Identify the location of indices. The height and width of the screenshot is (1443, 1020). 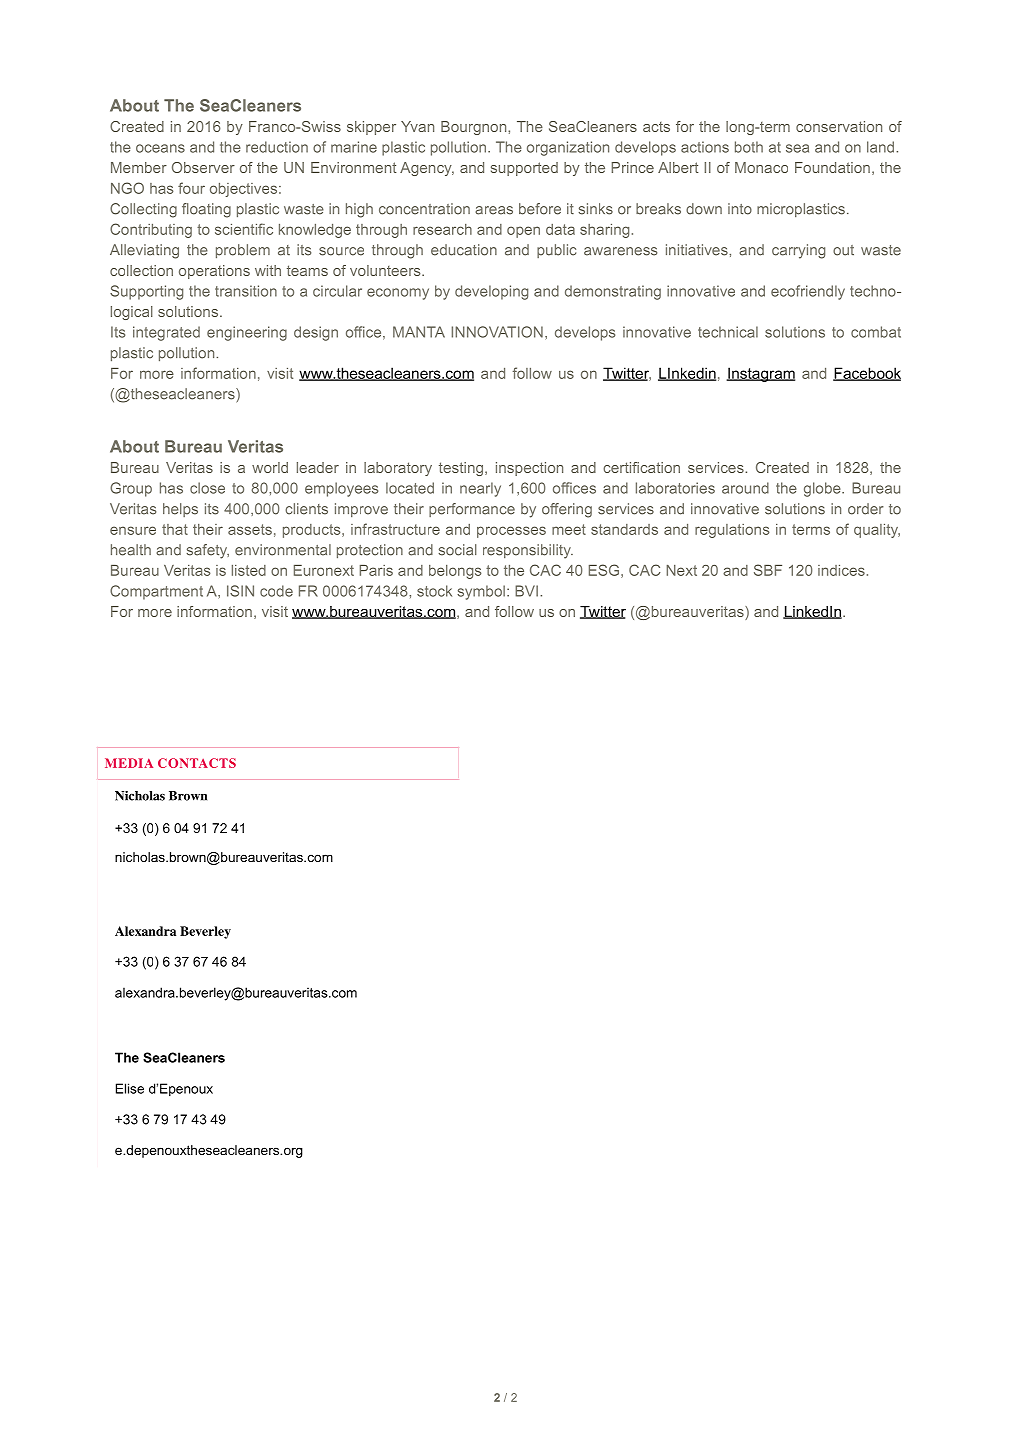
(841, 570).
